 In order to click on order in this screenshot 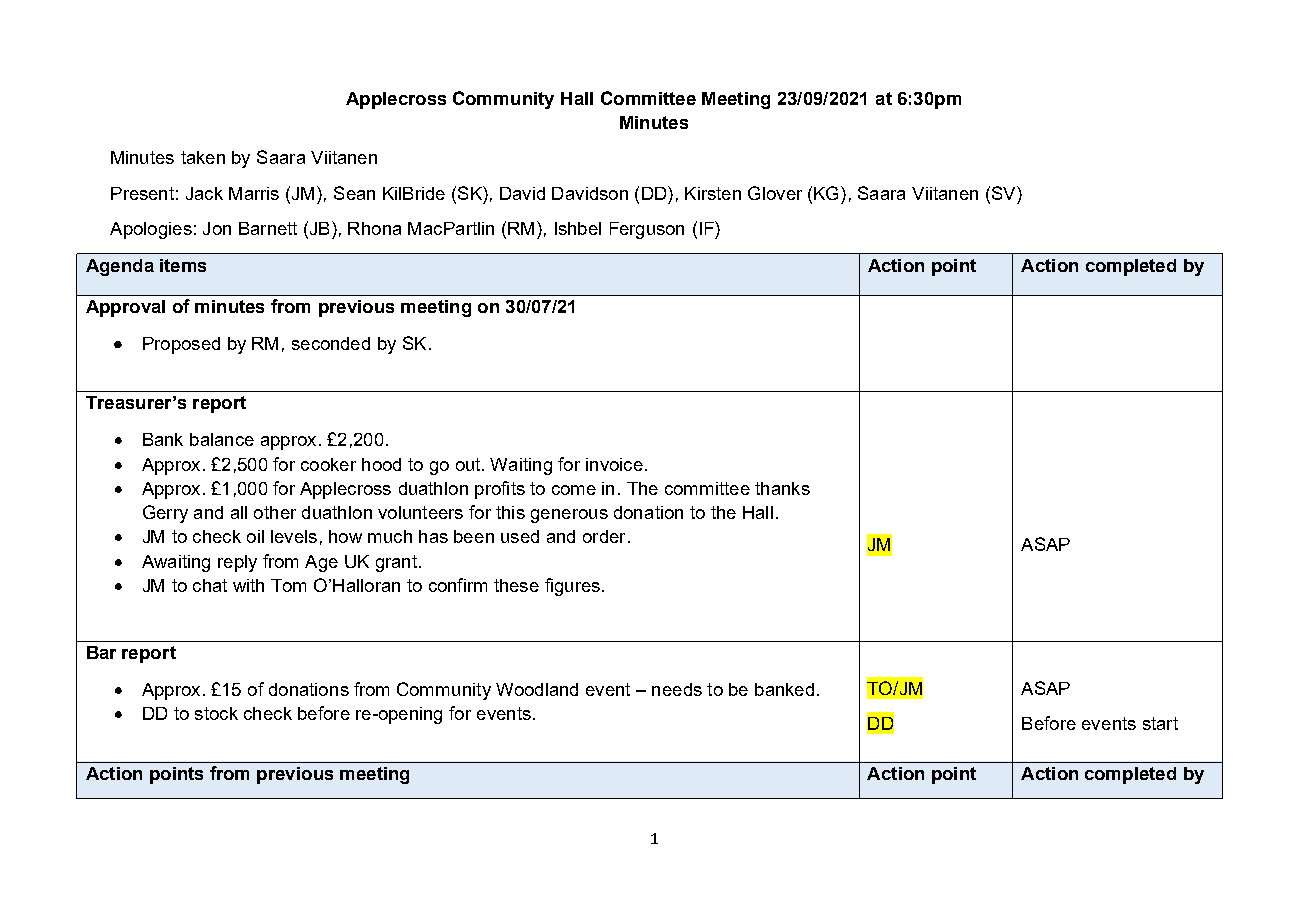, I will do `click(604, 536)`.
